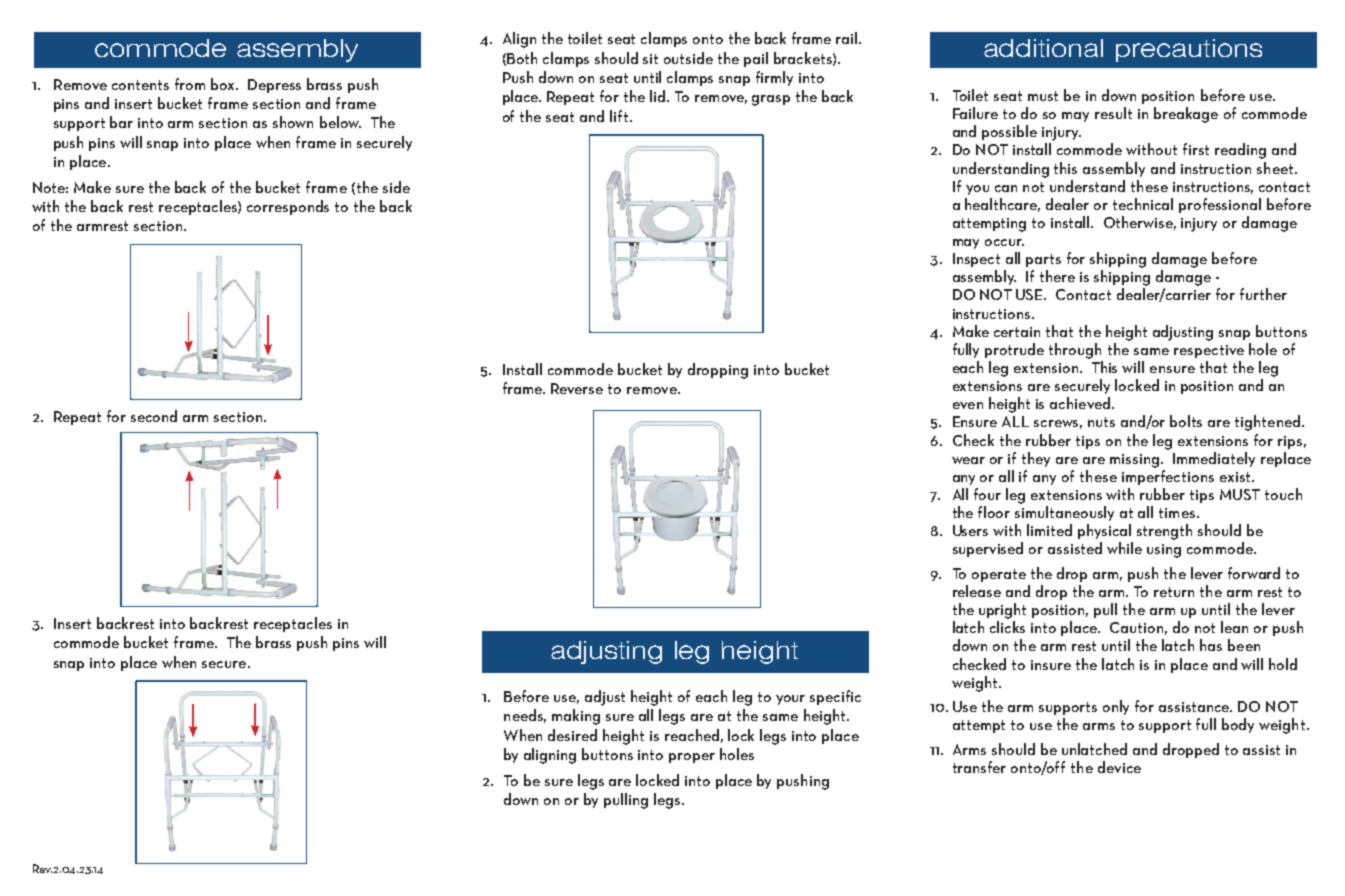 The height and width of the document is (896, 1345). I want to click on desired, so click(572, 735).
